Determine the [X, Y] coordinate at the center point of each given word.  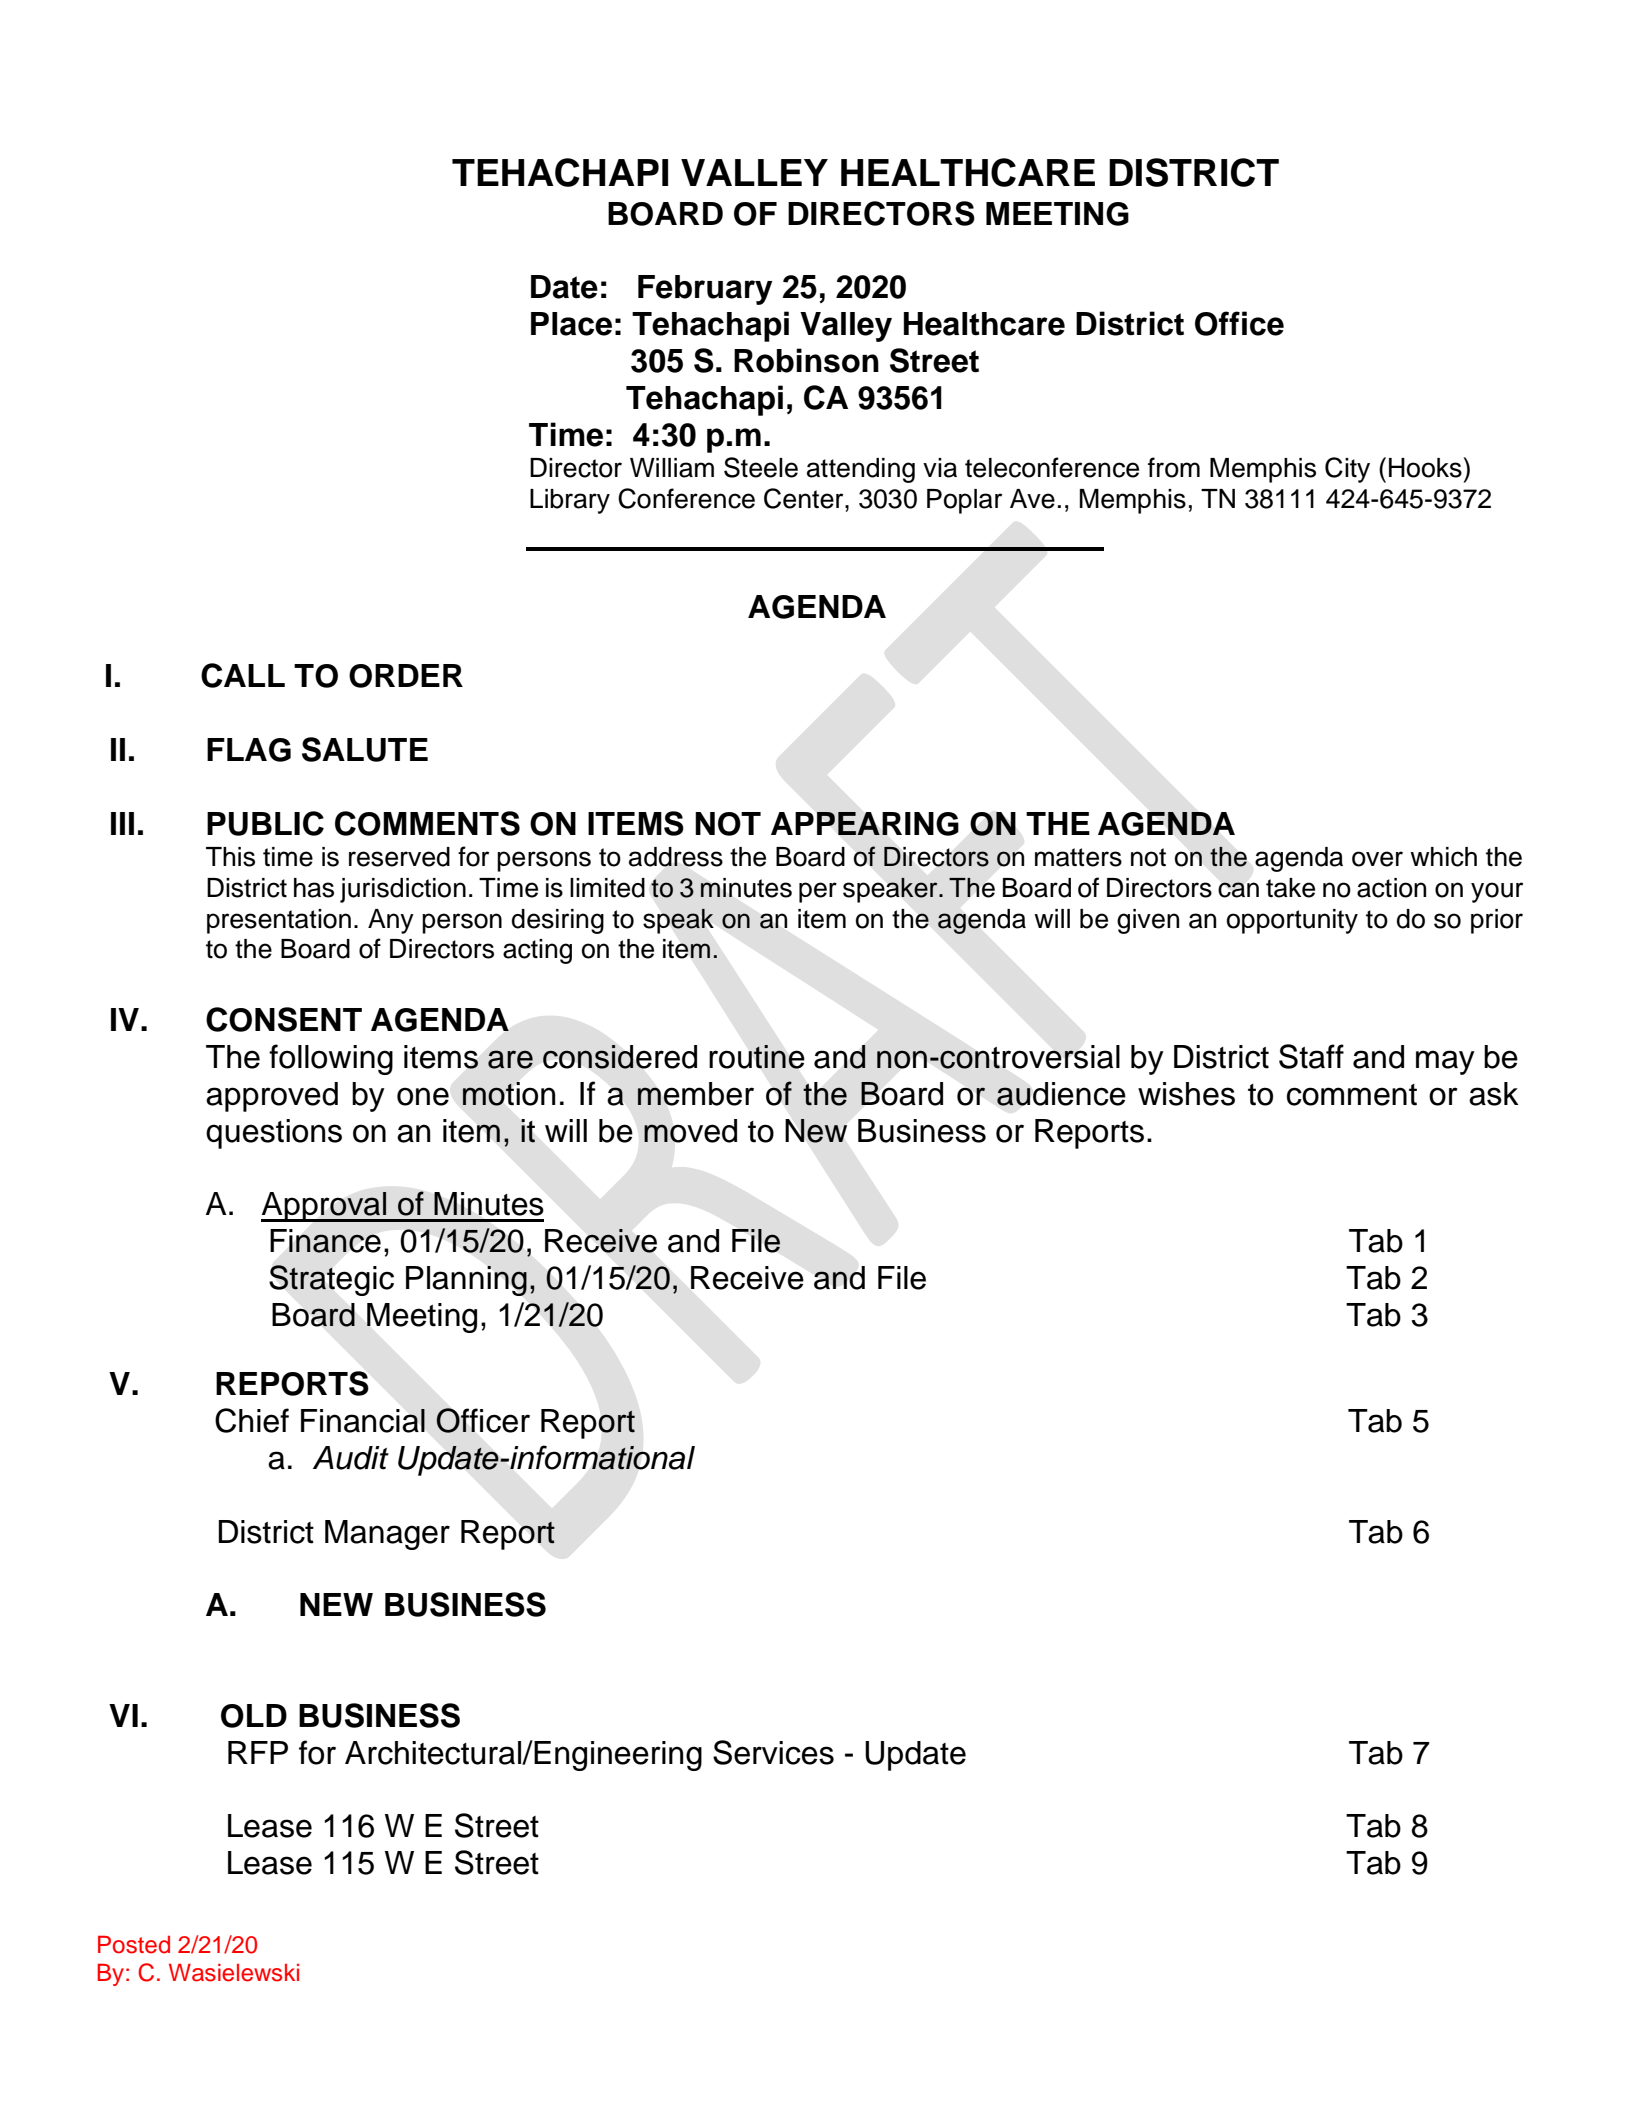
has [314, 888]
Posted [134, 1944]
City [1347, 470]
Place [571, 324]
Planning [466, 1281]
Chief [252, 1420]
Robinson [806, 360]
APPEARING [865, 824]
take [1290, 888]
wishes [1186, 1094]
